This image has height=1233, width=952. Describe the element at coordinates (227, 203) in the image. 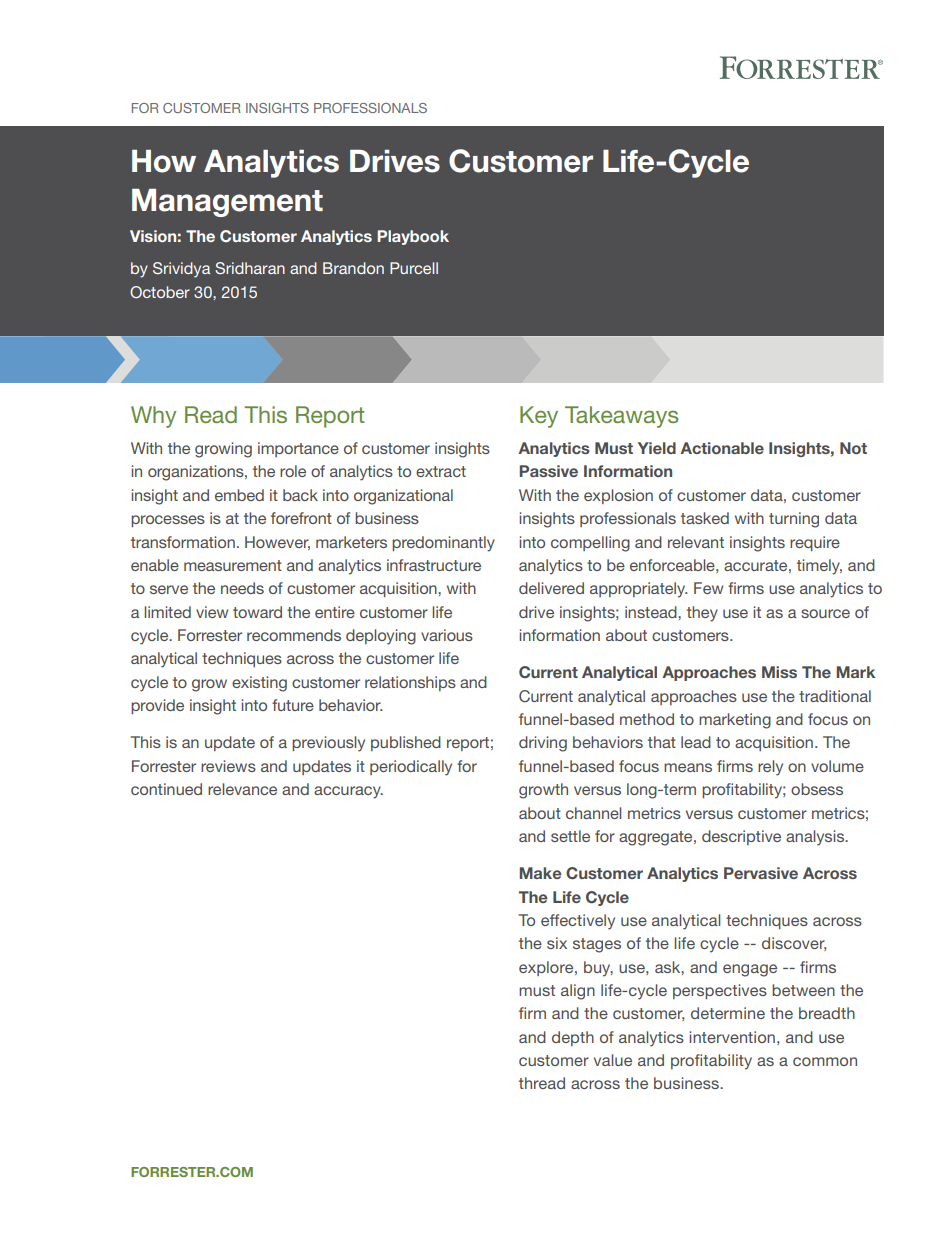

I see `Management` at that location.
